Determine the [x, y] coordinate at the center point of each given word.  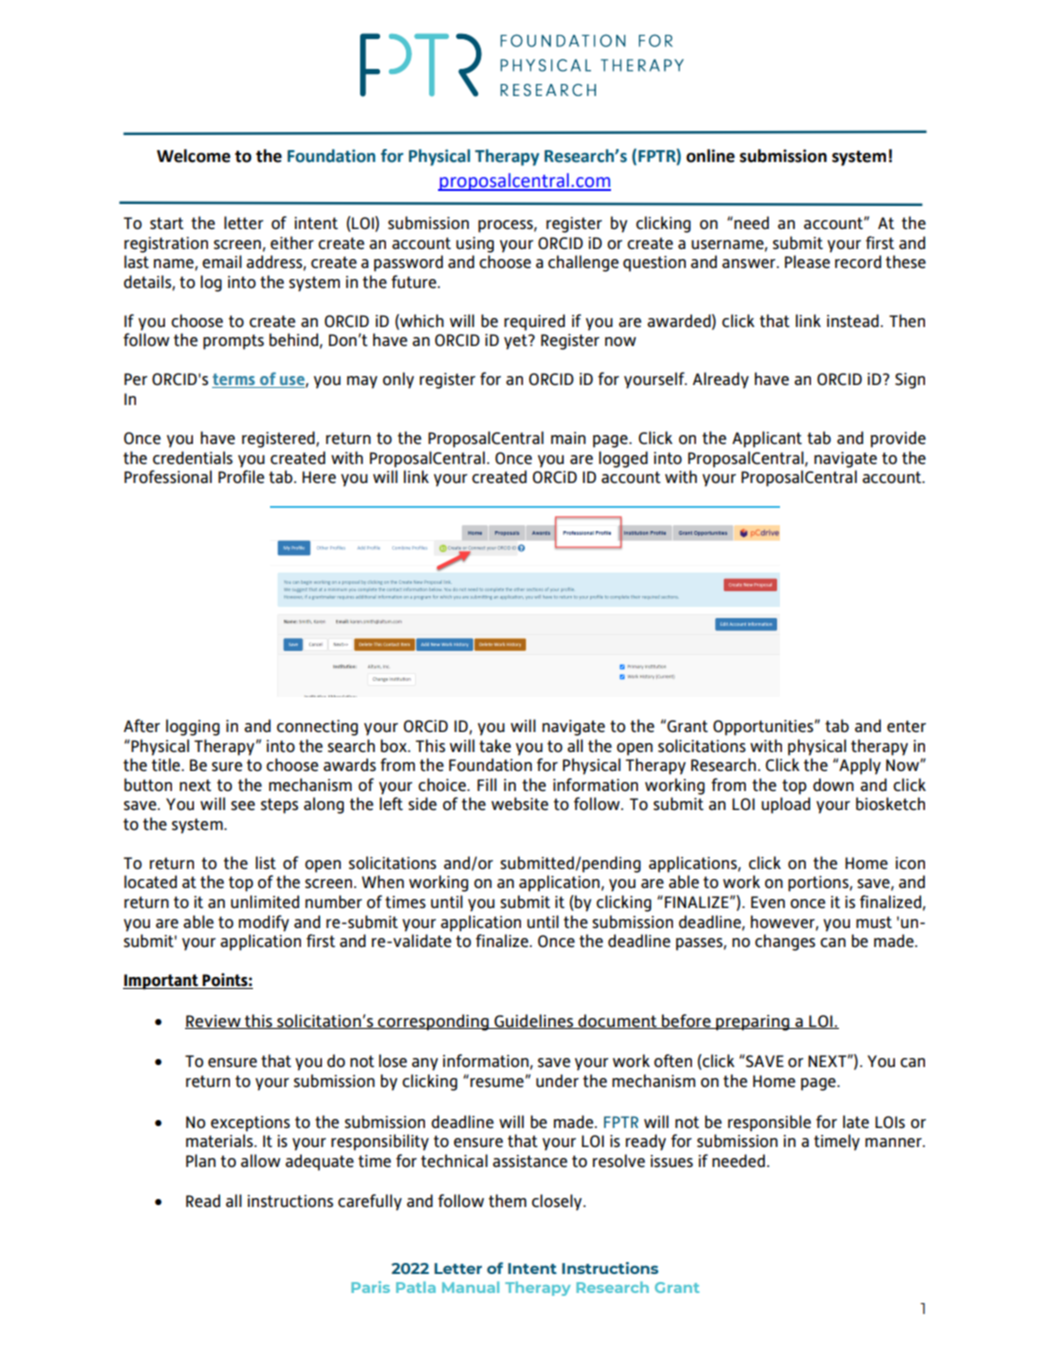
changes [785, 942]
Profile [241, 477]
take [495, 746]
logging [193, 727]
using [475, 245]
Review [214, 1022]
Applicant [767, 439]
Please [807, 262]
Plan [201, 1160]
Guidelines [533, 1021]
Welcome [194, 156]
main [568, 438]
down [833, 785]
